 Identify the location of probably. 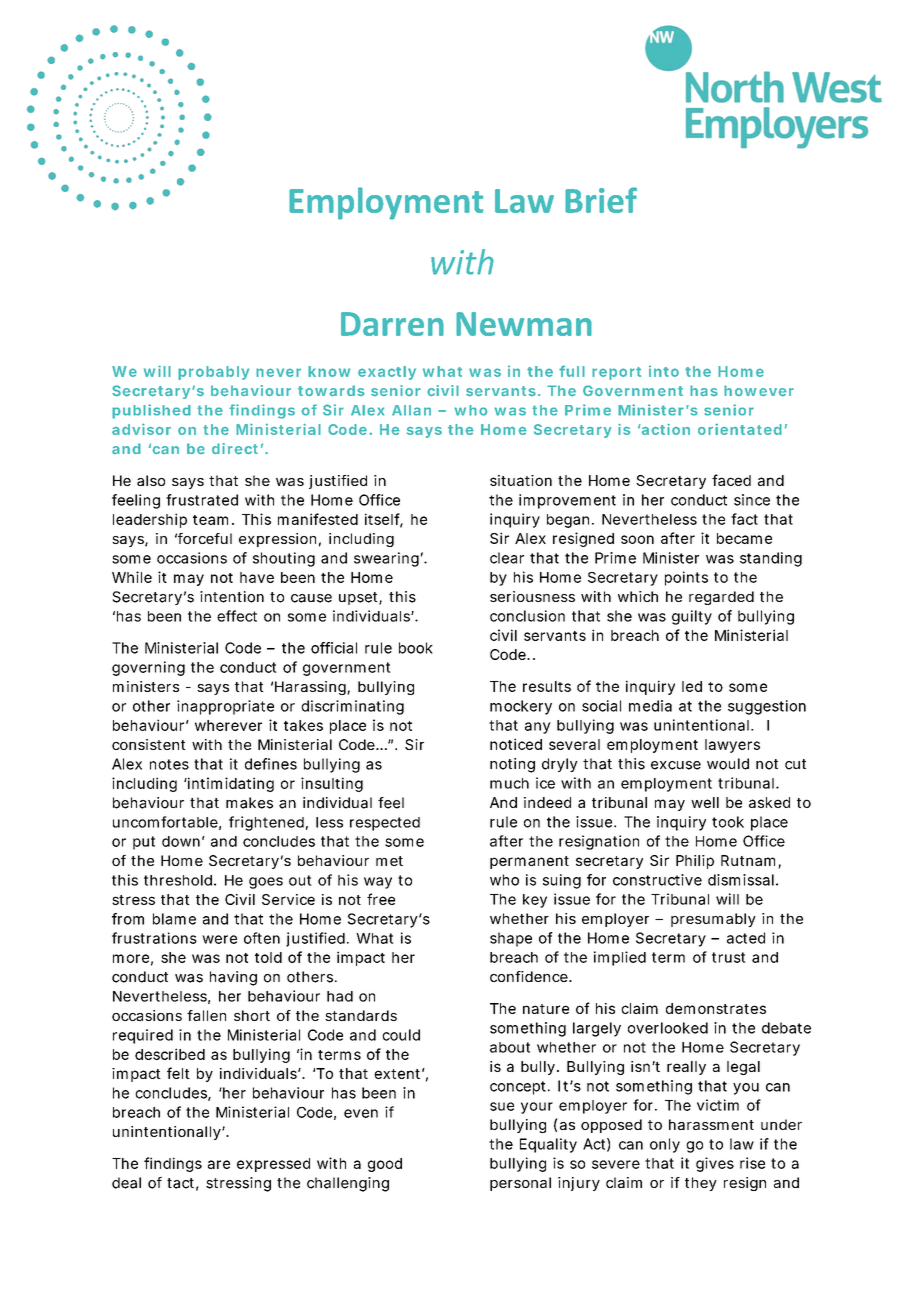
(213, 373).
